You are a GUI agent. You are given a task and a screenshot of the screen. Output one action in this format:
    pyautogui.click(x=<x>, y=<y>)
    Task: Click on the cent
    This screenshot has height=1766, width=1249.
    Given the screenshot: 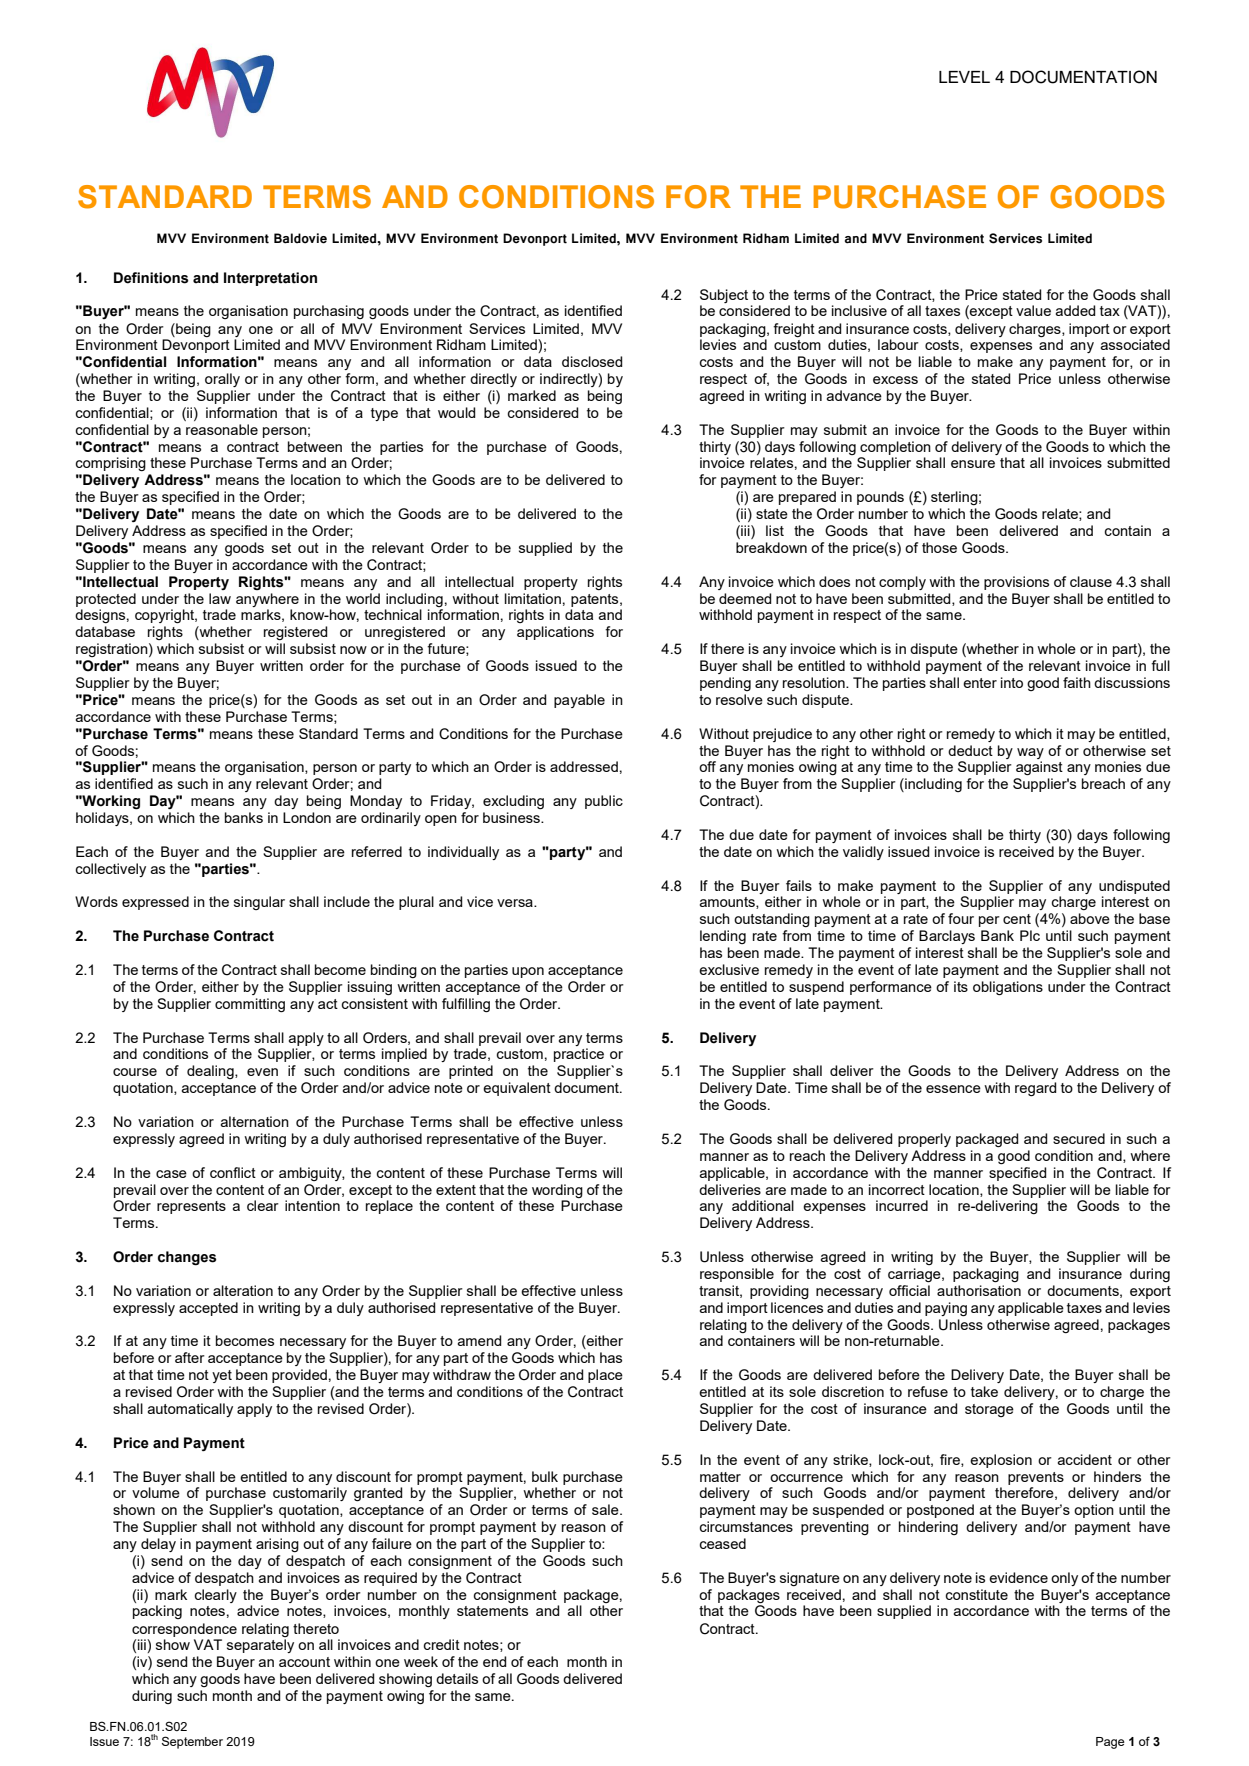 What is the action you would take?
    pyautogui.click(x=1017, y=919)
